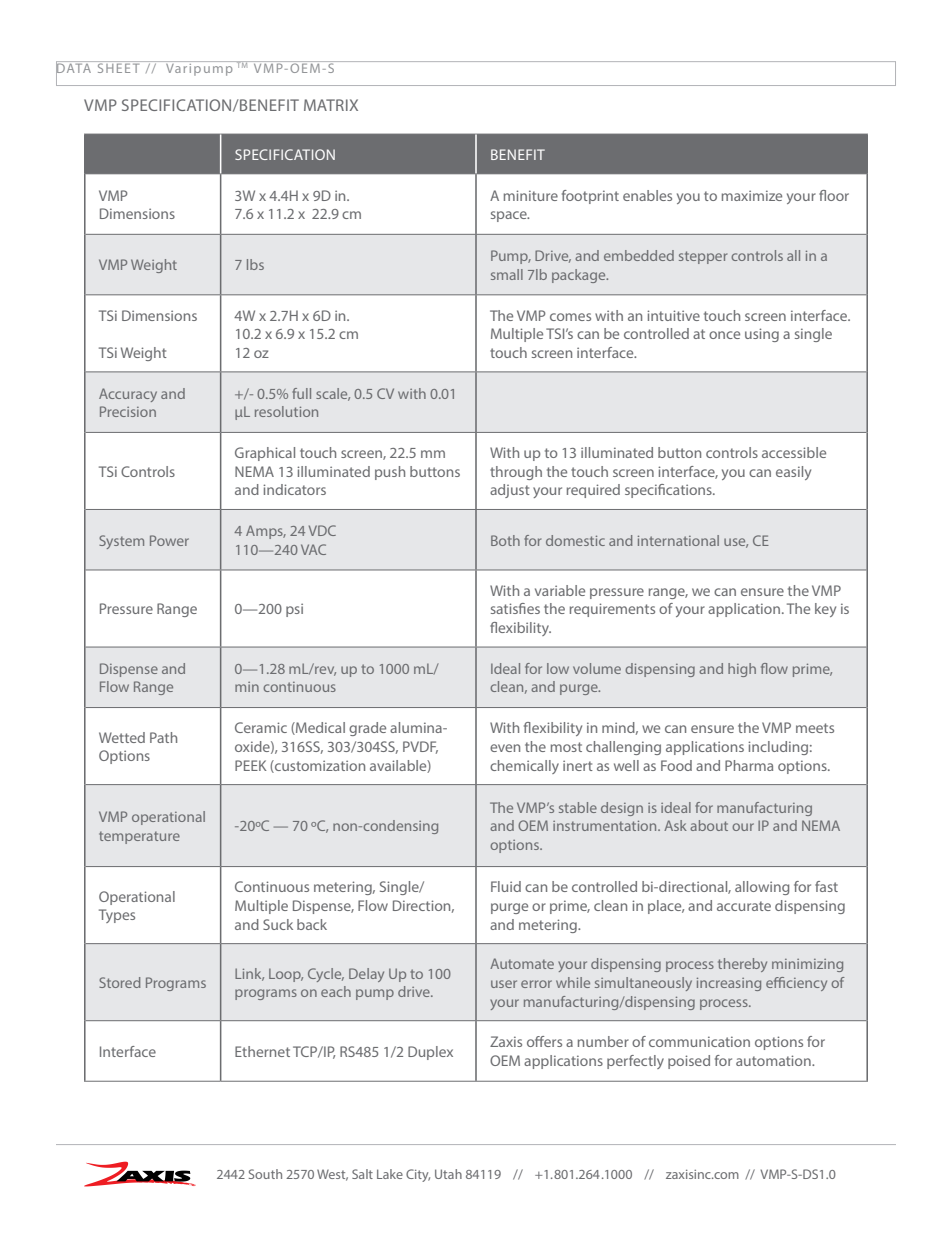  I want to click on DATA, so click(74, 68).
